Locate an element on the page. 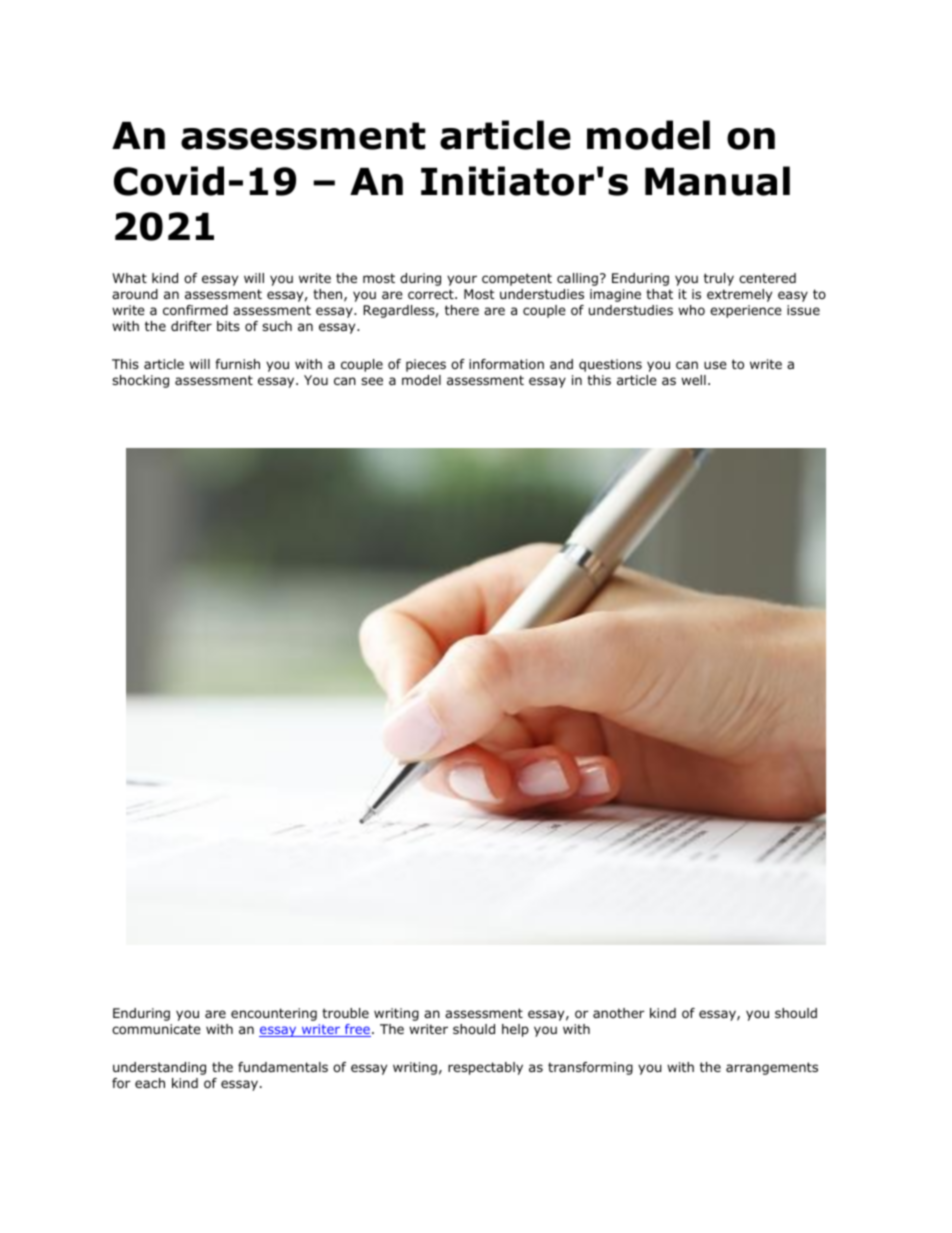 This page has width=952, height=1233. encountering is located at coordinates (274, 1014).
